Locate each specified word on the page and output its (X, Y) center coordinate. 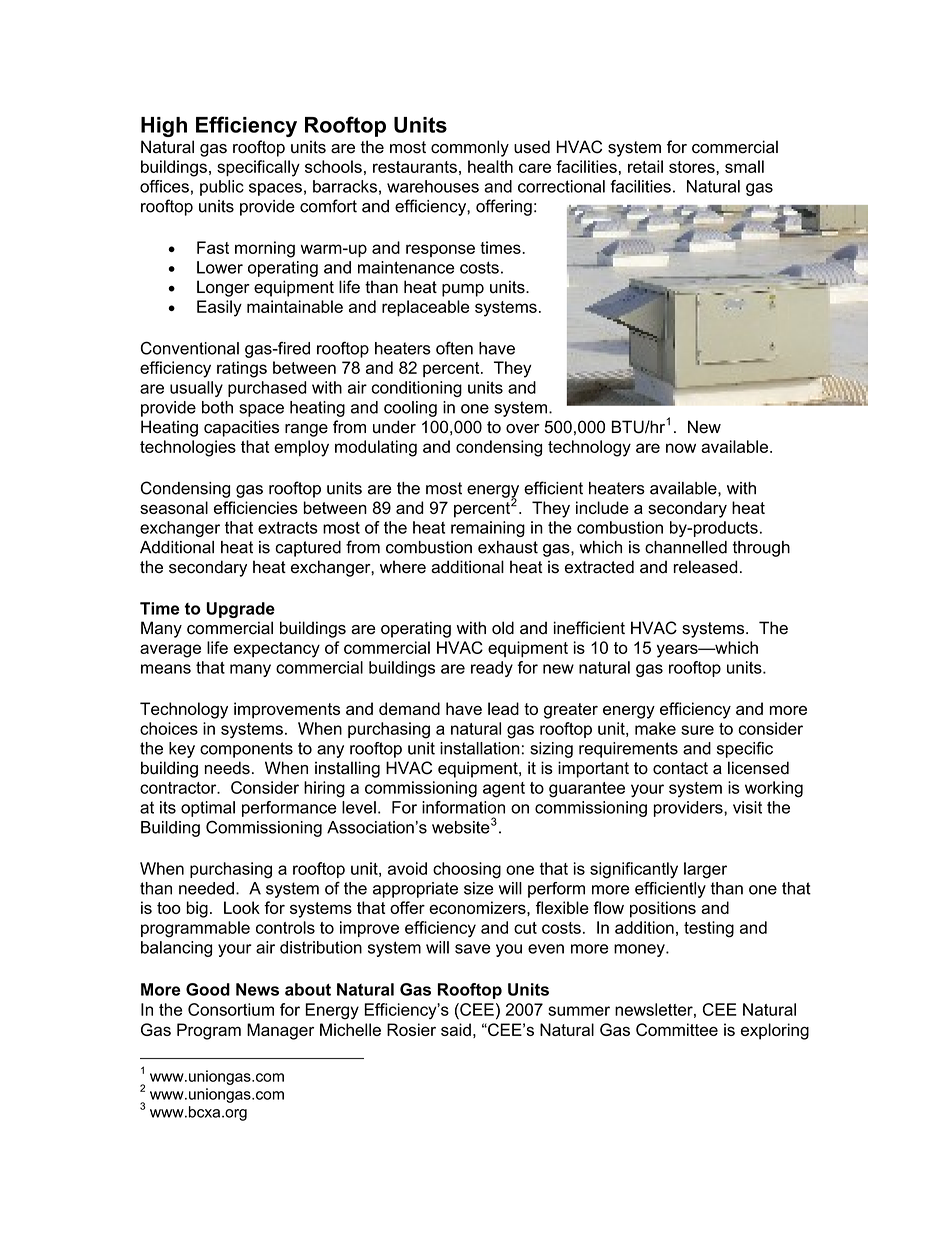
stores (693, 167)
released (705, 567)
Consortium (231, 1009)
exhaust (508, 547)
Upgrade (240, 610)
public (222, 188)
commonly (470, 148)
